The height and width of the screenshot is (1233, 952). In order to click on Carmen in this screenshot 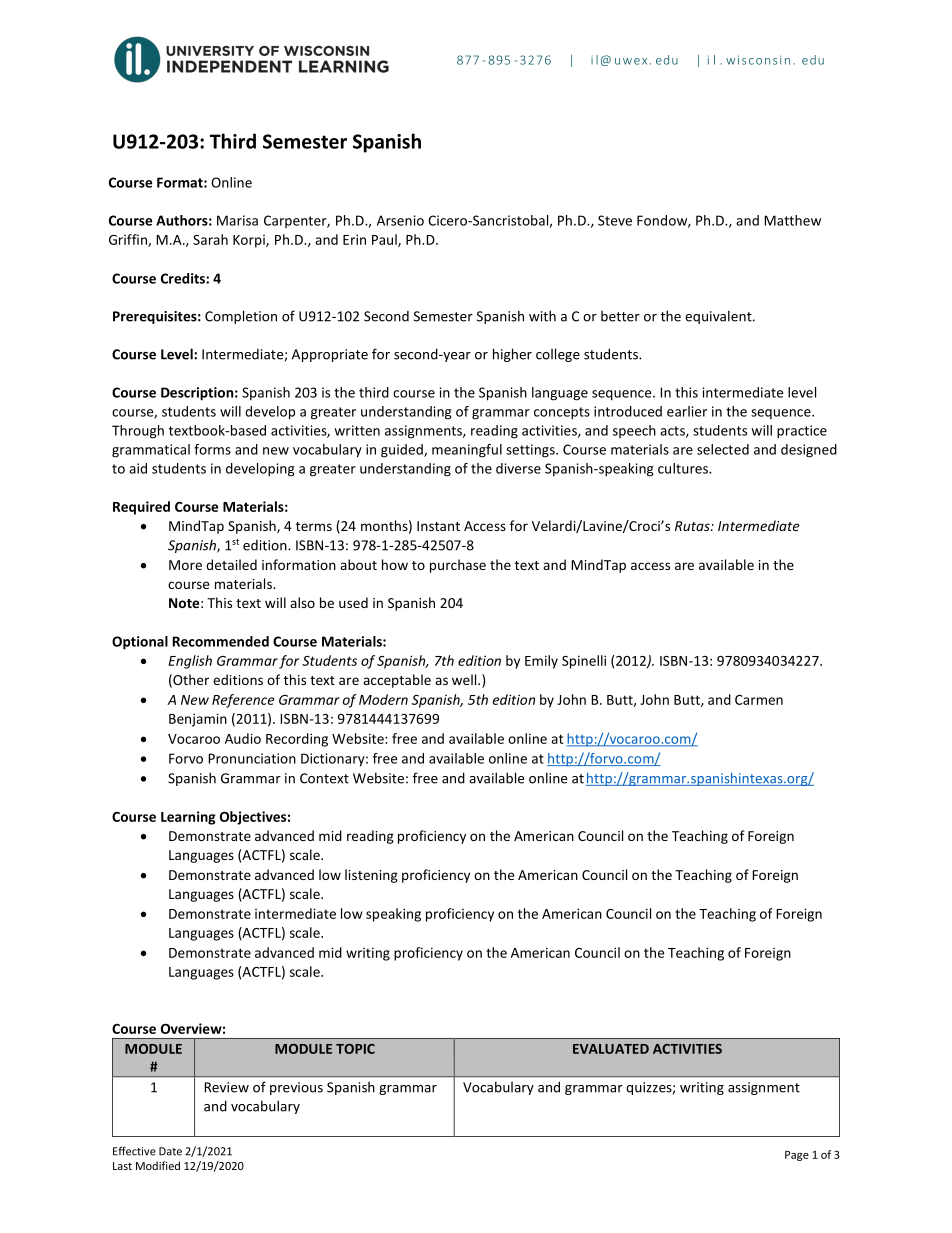, I will do `click(759, 700)`.
